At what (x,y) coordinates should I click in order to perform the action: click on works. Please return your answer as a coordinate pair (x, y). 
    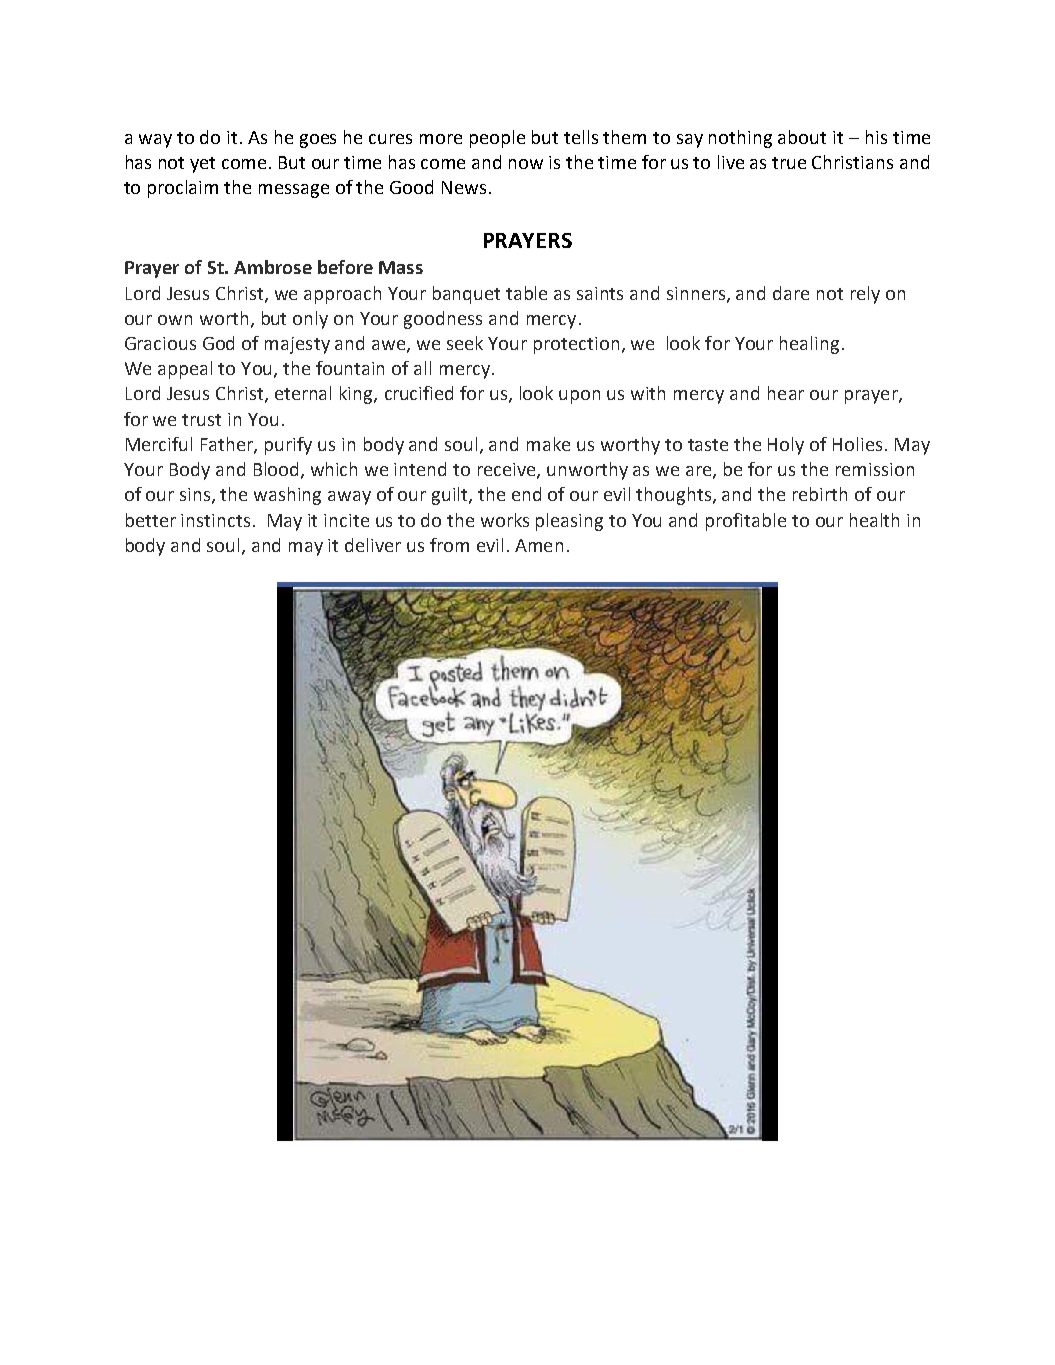
    Looking at the image, I should click on (505, 520).
